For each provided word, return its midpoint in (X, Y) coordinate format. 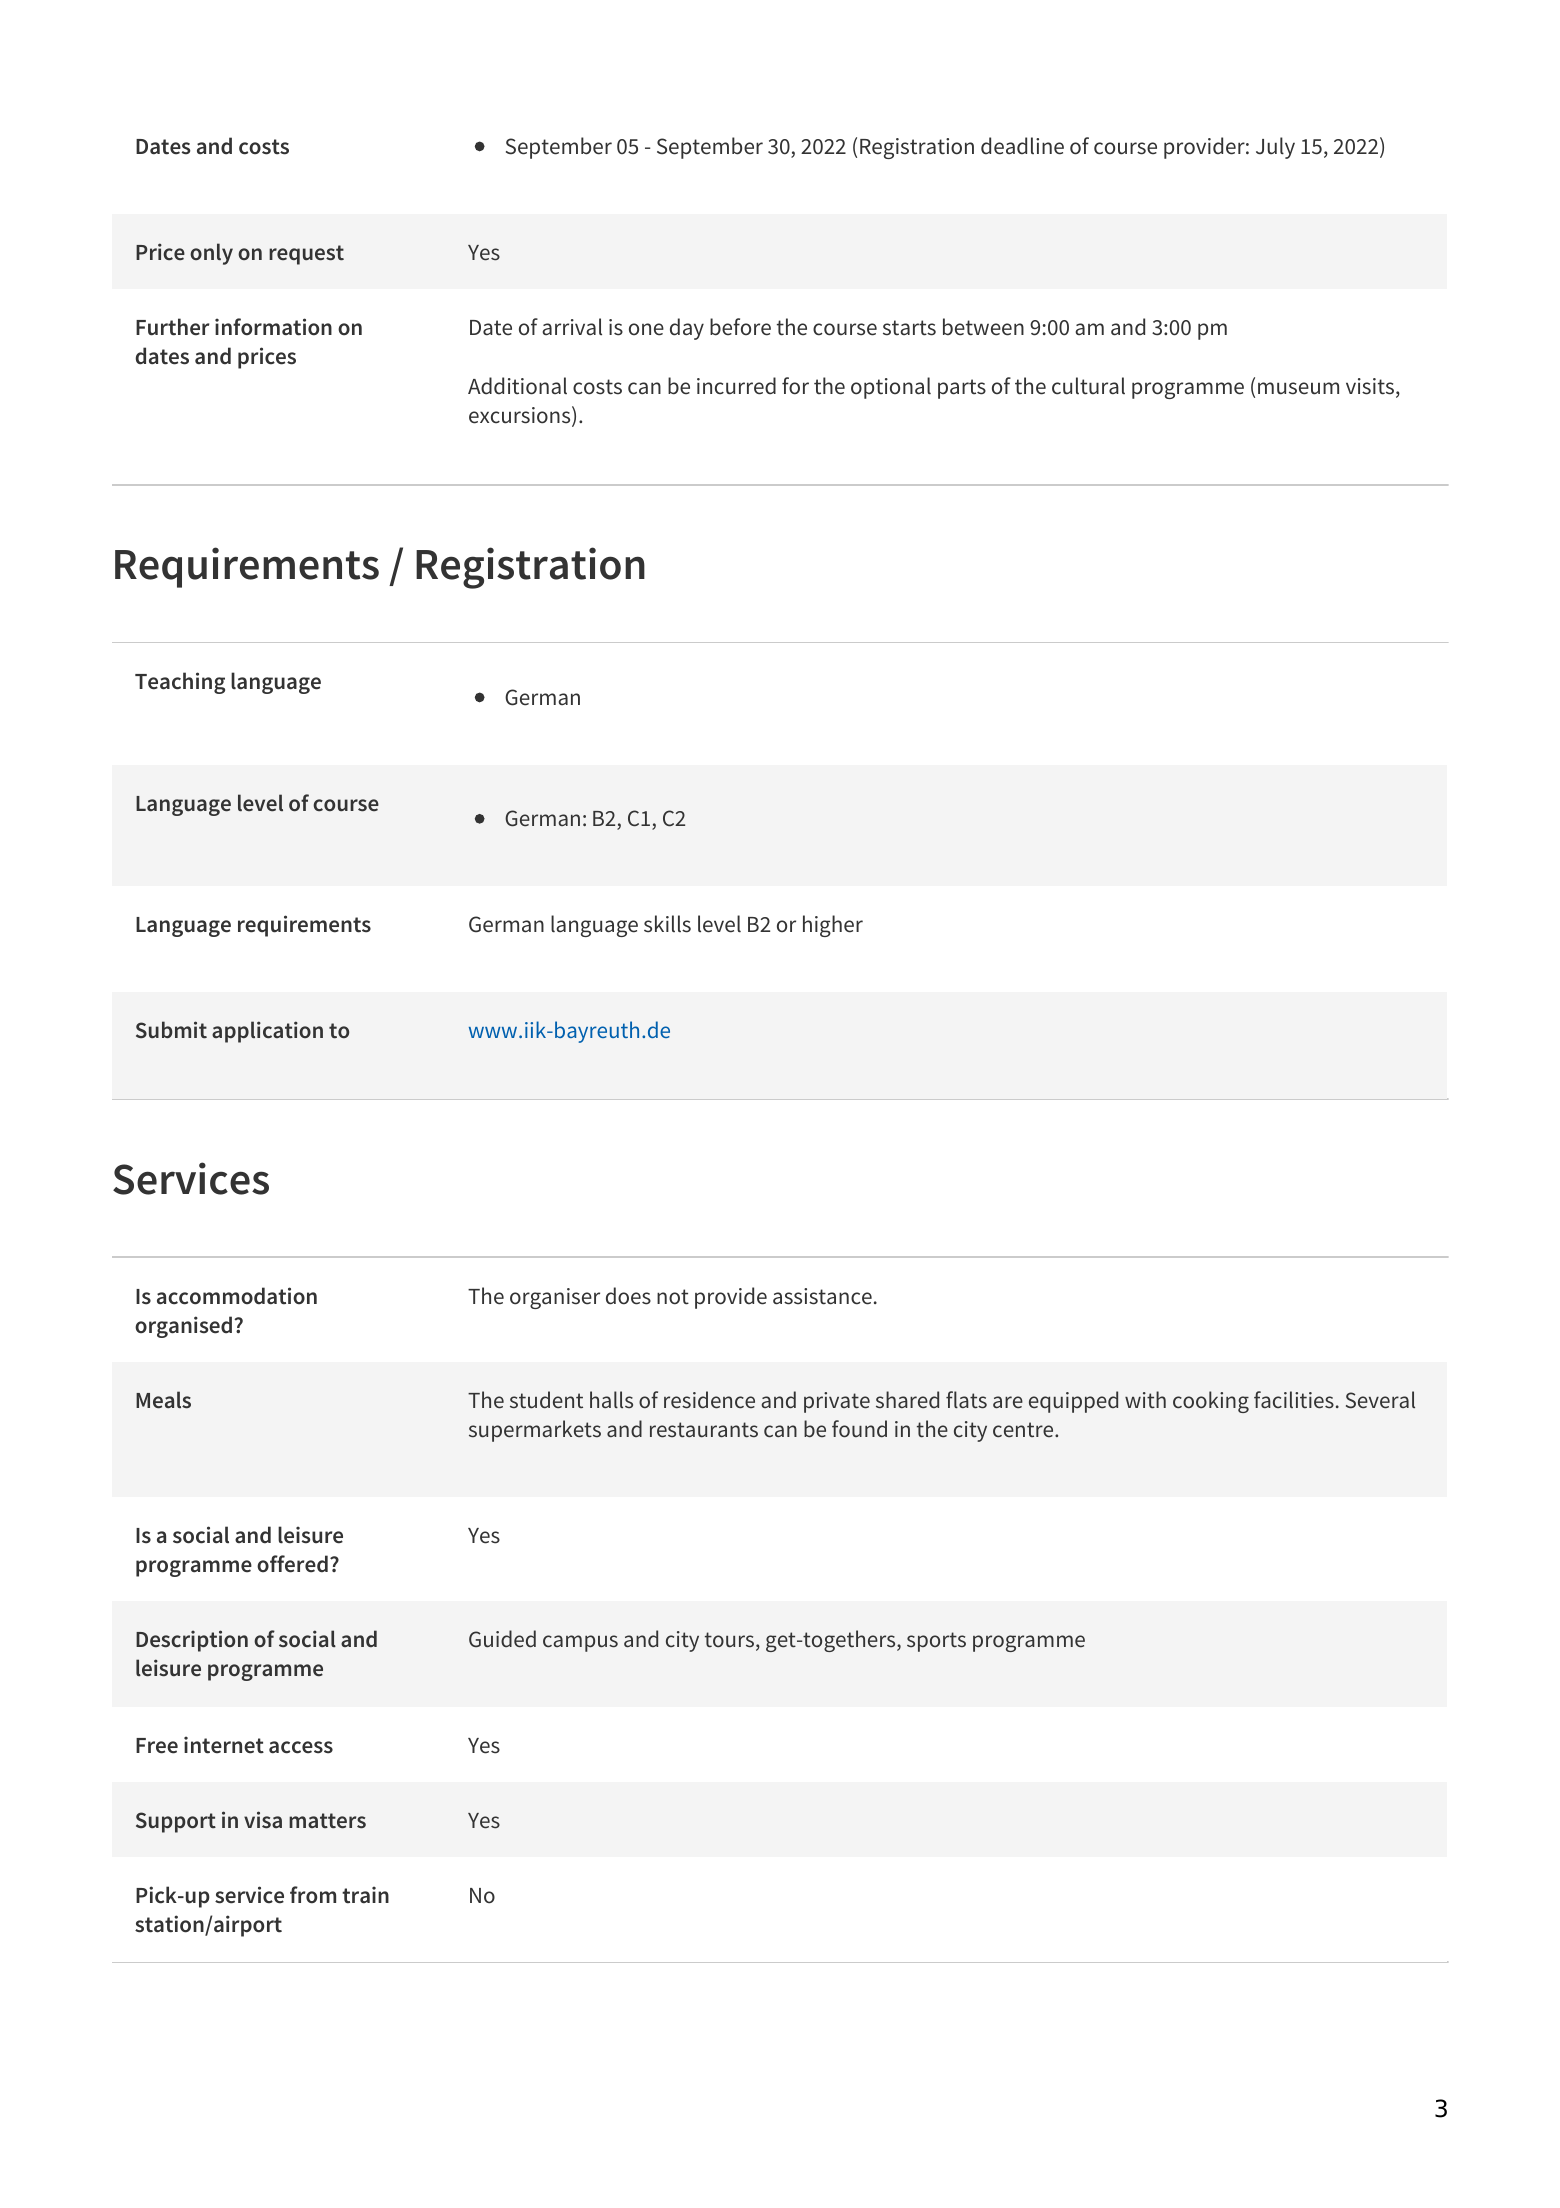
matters (327, 1821)
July (1275, 148)
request (306, 255)
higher (833, 926)
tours (731, 1641)
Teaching (180, 683)
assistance (822, 1296)
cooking (1211, 1402)
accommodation (237, 1296)
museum (1298, 388)
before (740, 327)
